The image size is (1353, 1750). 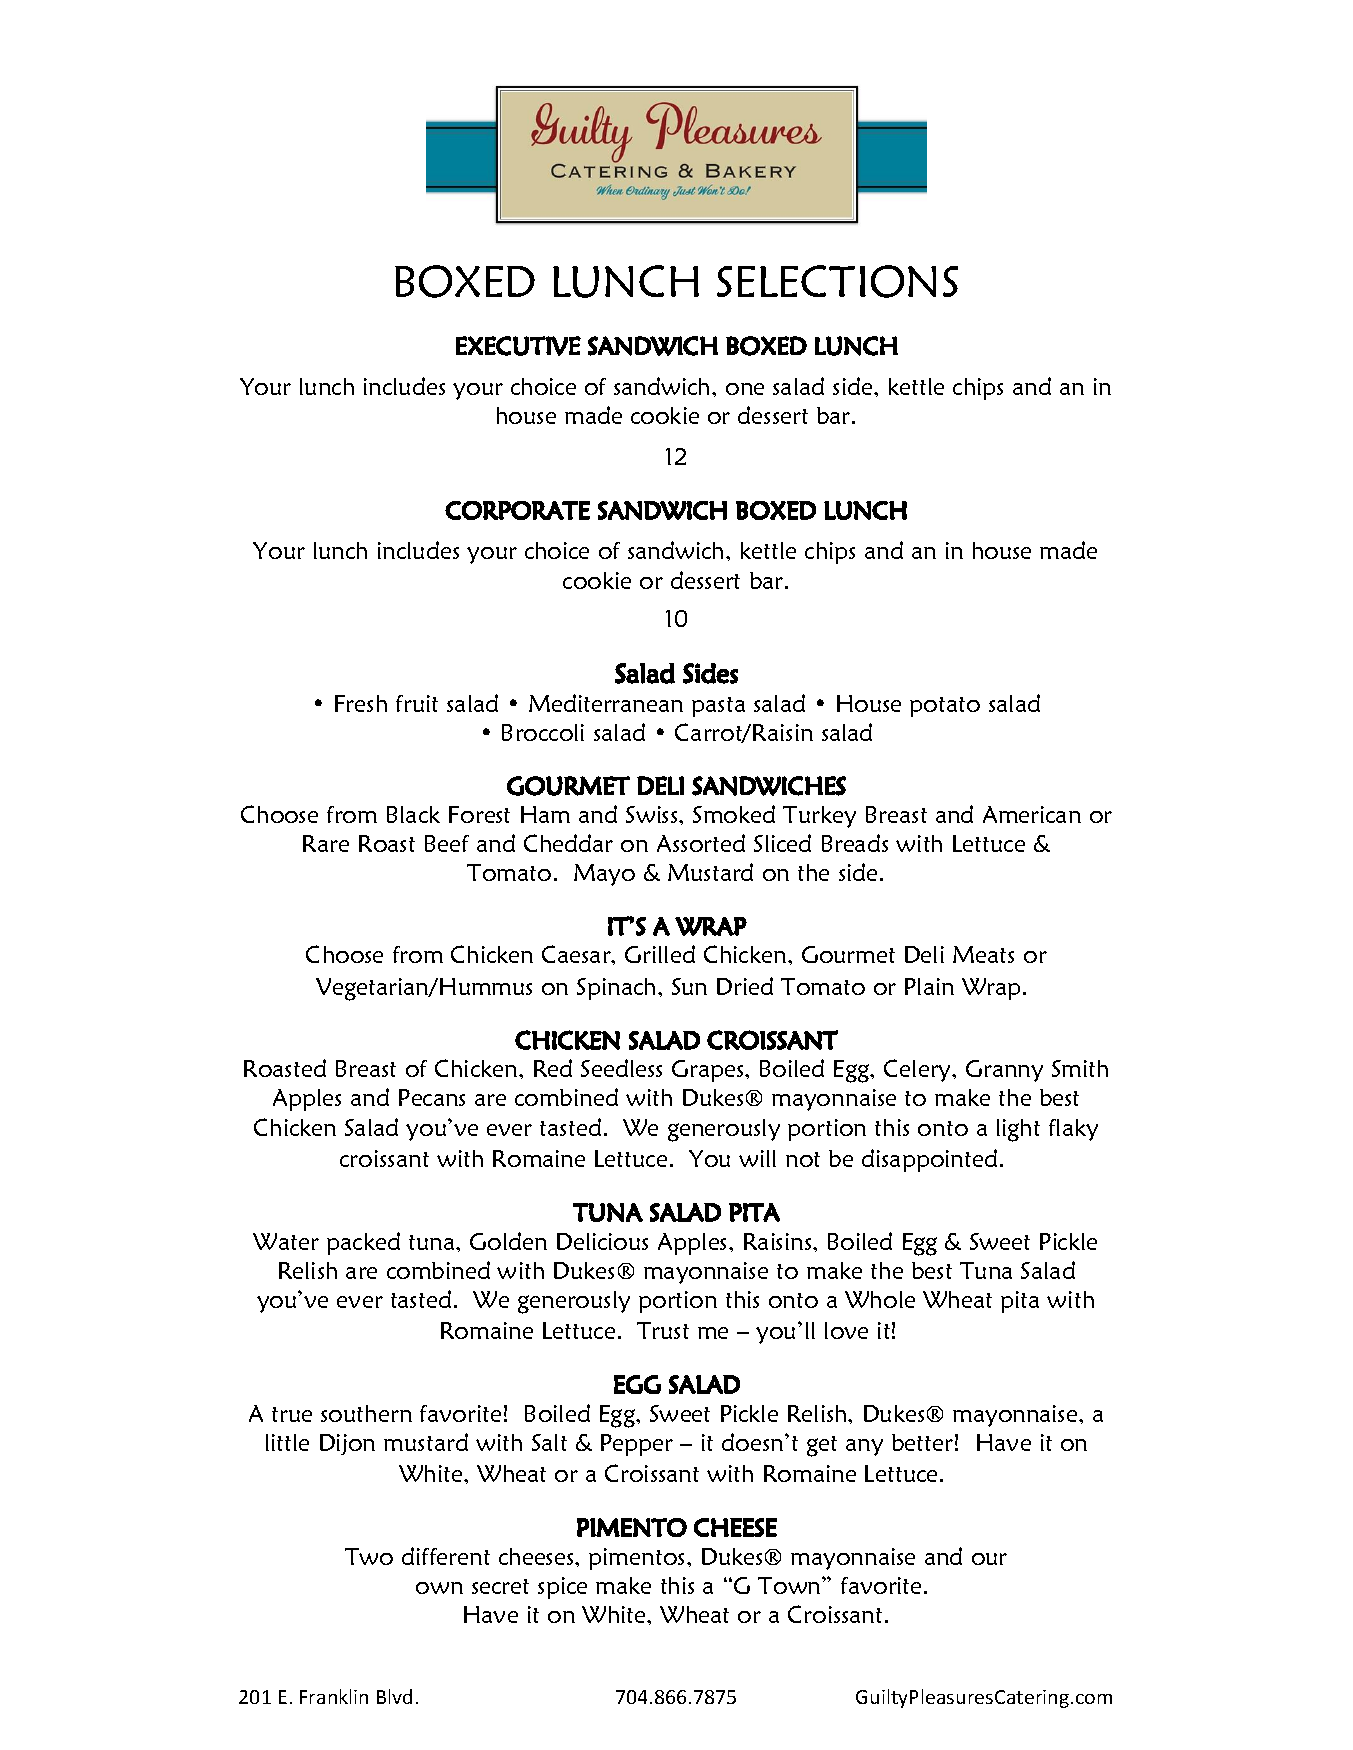 What do you see at coordinates (653, 814) in the page?
I see `Swiss` at bounding box center [653, 814].
